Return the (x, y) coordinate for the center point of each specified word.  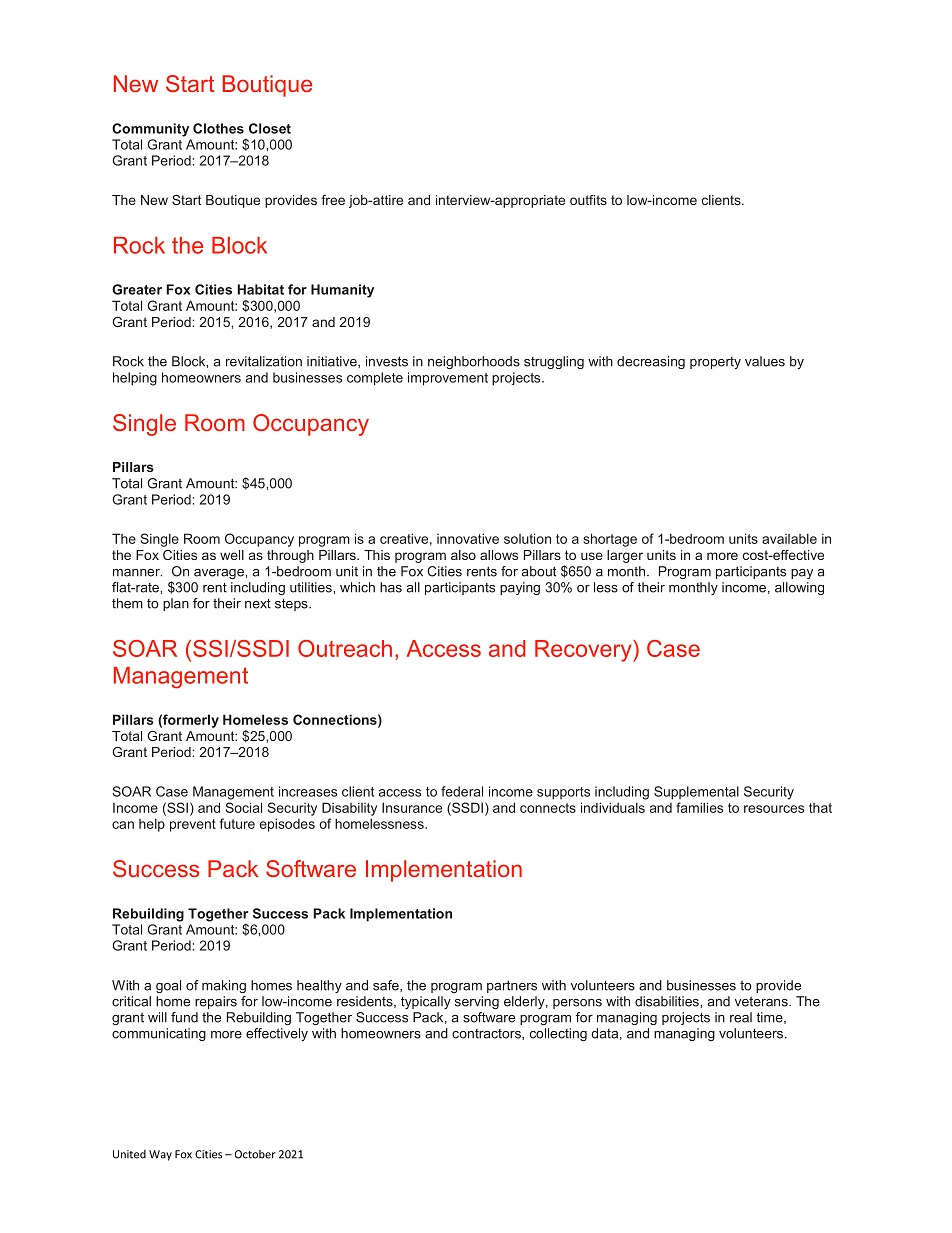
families (699, 807)
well (232, 555)
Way (160, 1155)
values (765, 361)
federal (462, 791)
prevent (193, 825)
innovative (468, 538)
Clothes (218, 128)
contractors (487, 1034)
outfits (588, 200)
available (789, 538)
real (741, 1017)
